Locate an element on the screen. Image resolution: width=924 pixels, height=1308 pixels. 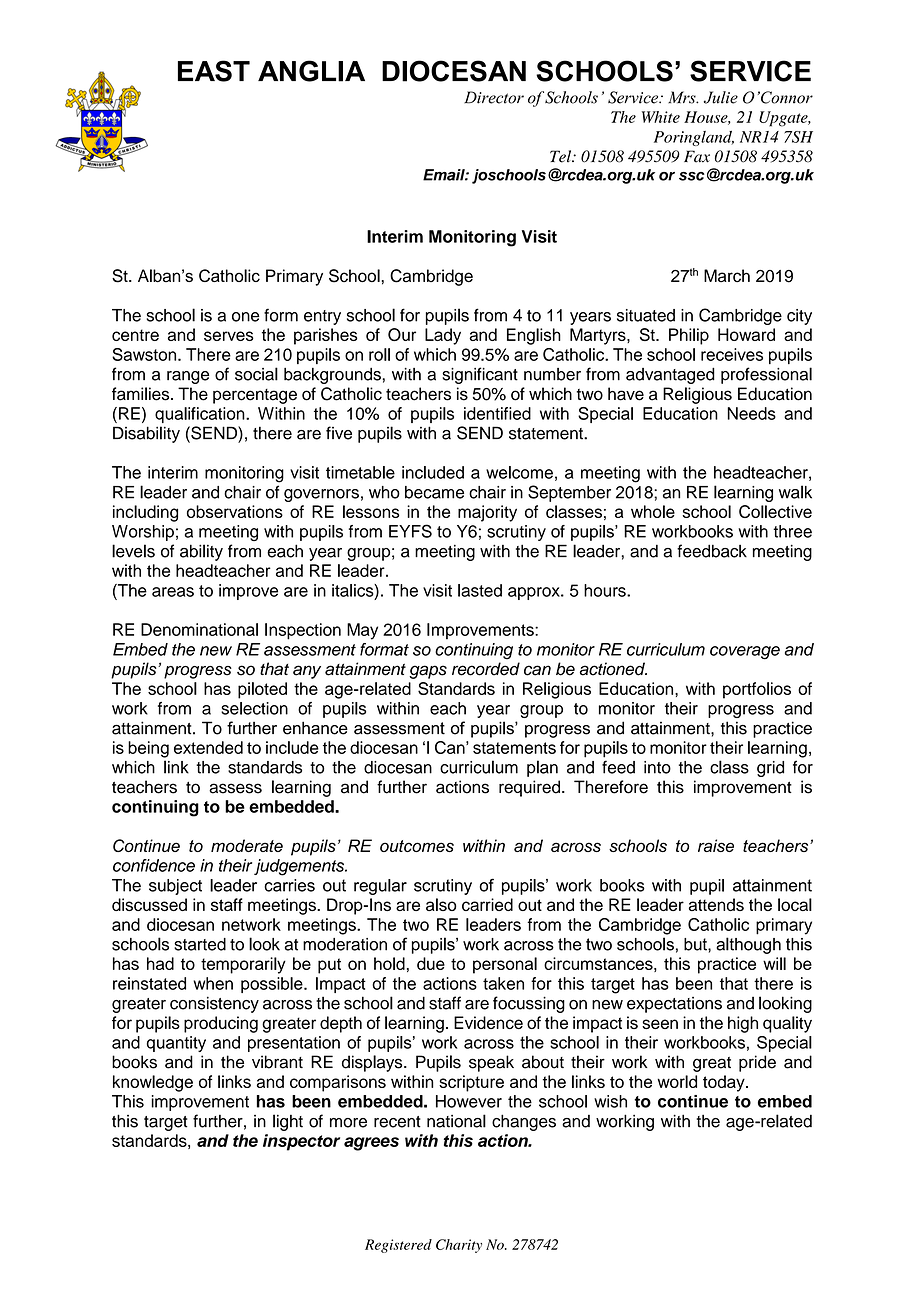
started is located at coordinates (200, 944).
